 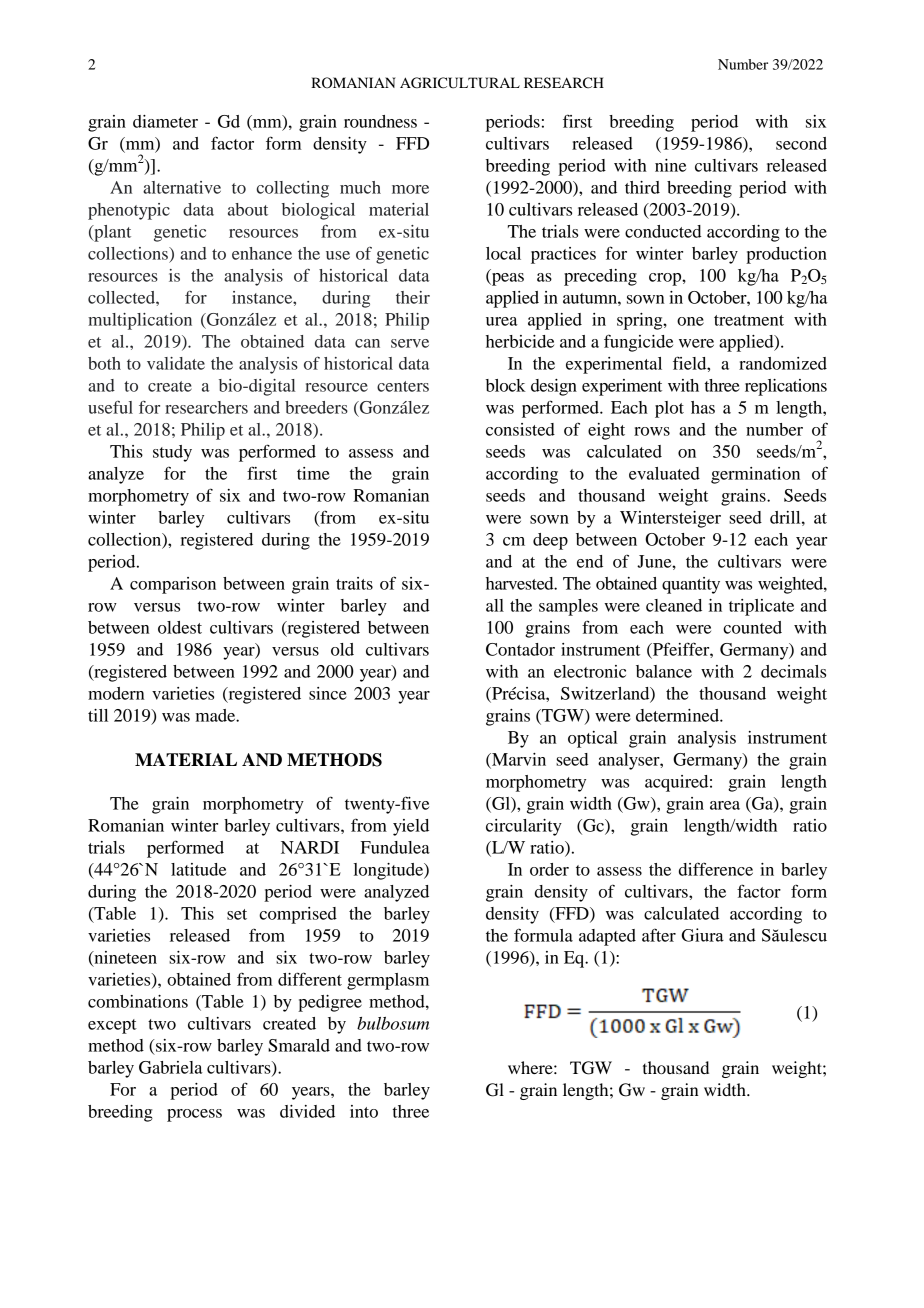 What do you see at coordinates (171, 1067) in the page?
I see `Gabriela` at bounding box center [171, 1067].
